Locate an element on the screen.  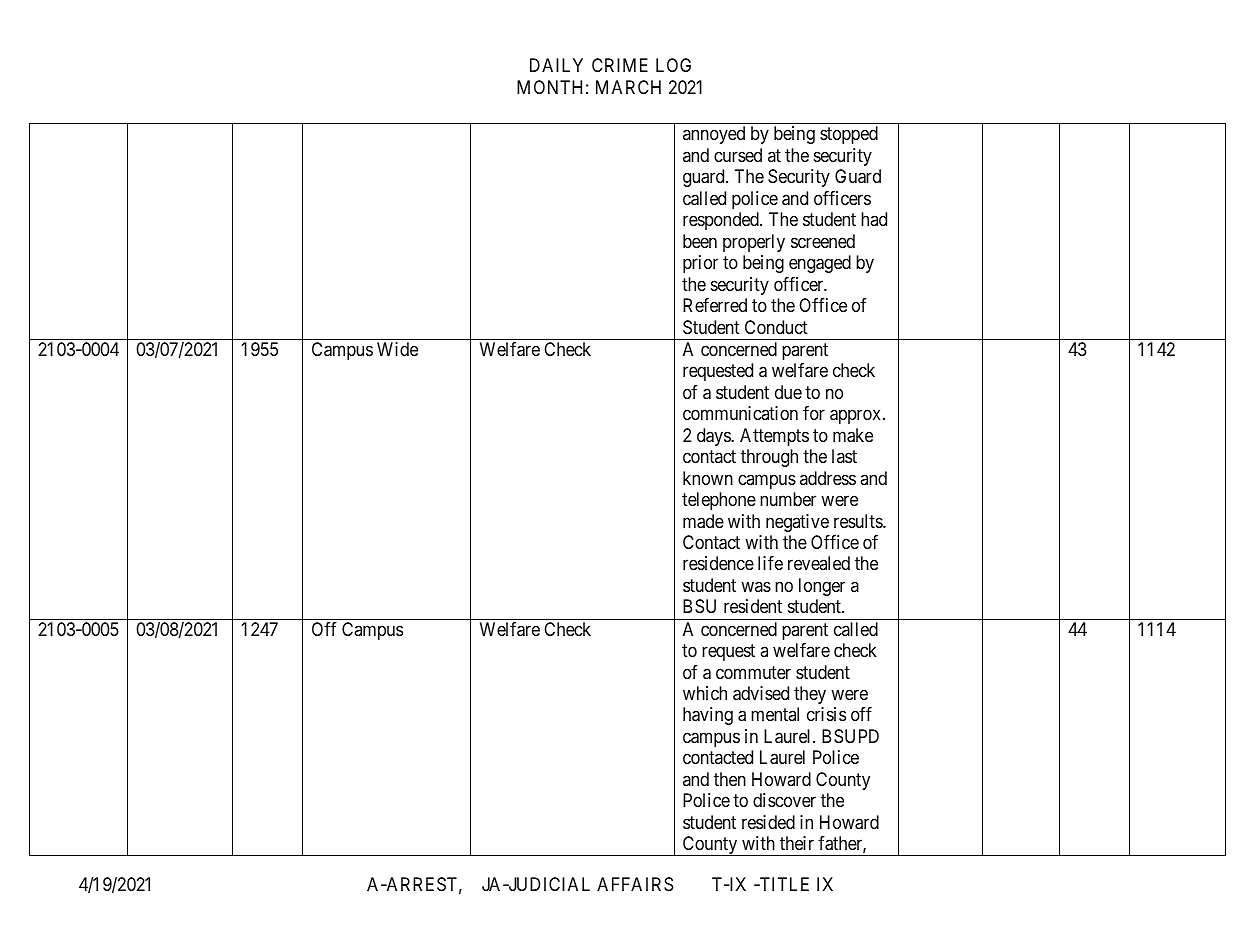
made is located at coordinates (703, 521).
